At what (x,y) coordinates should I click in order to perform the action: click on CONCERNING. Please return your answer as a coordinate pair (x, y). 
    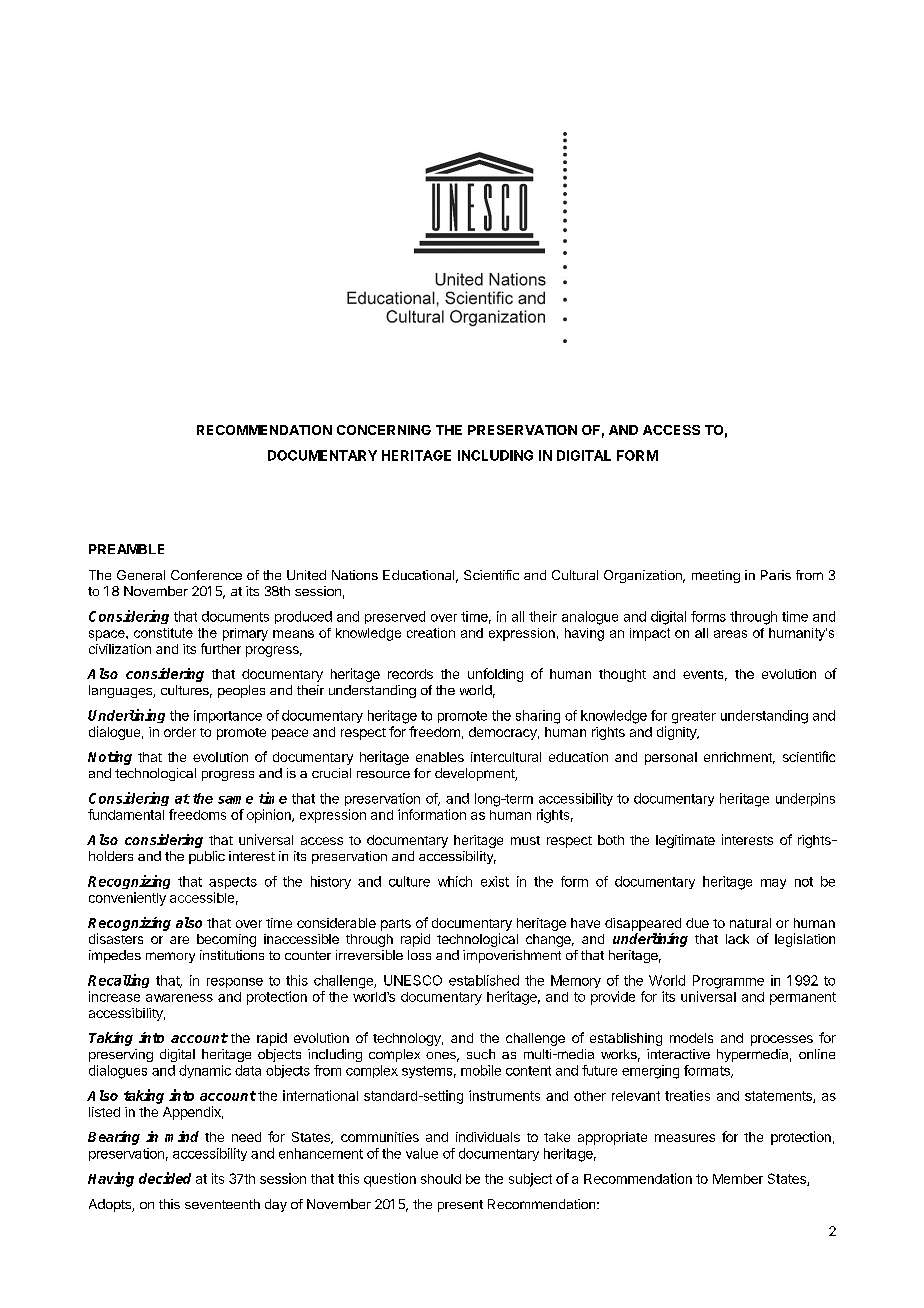
    Looking at the image, I should click on (384, 430).
